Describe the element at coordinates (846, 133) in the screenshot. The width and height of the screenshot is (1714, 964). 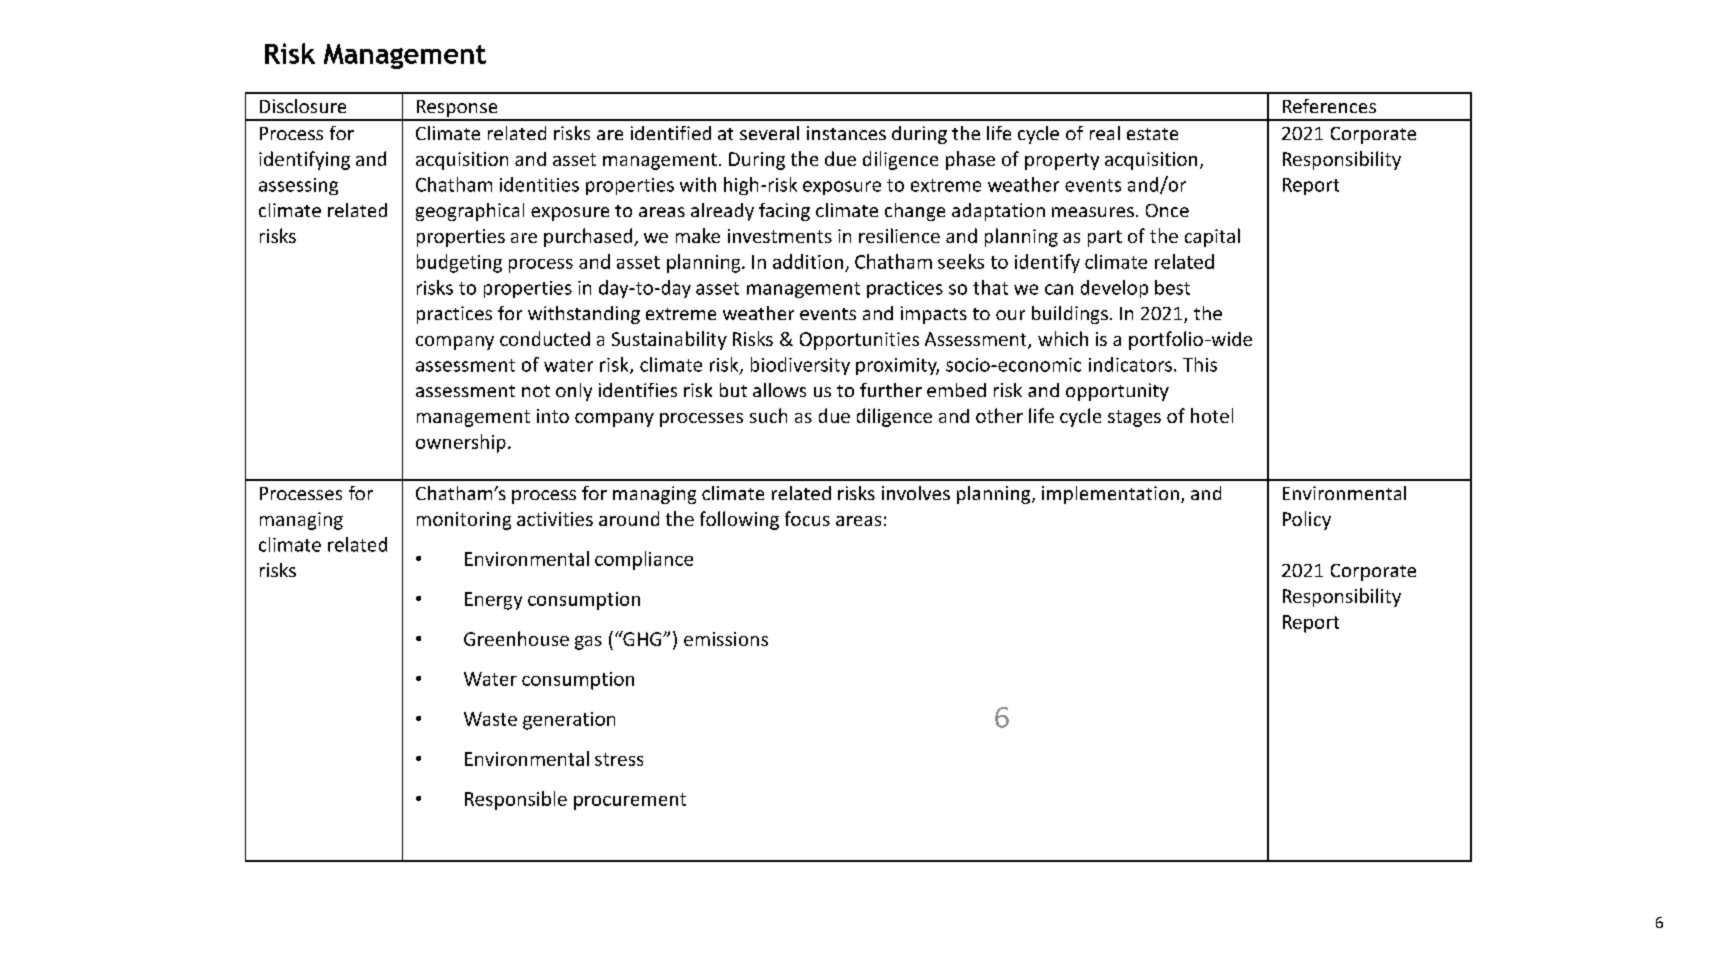
I see `instances` at that location.
